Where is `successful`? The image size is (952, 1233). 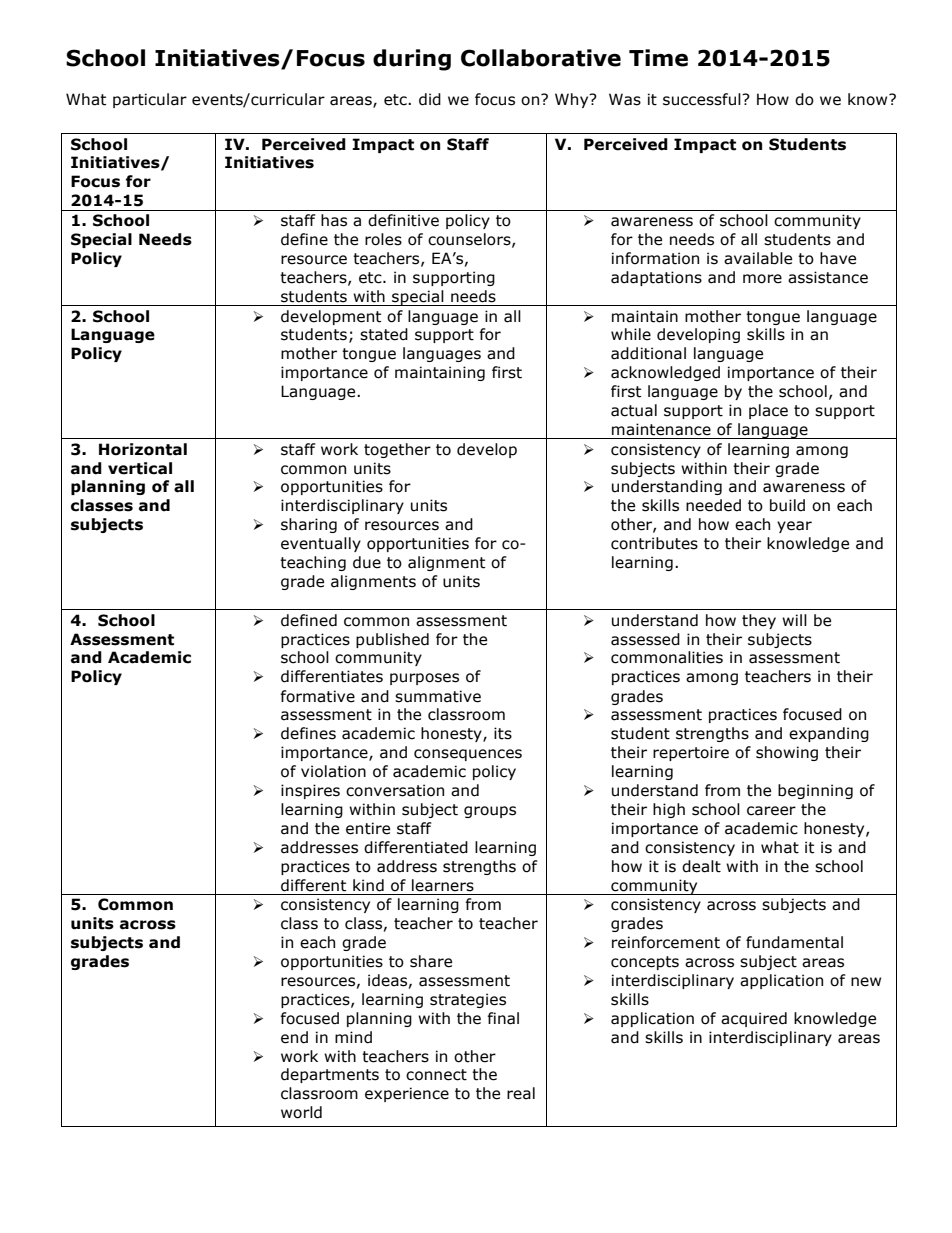 successful is located at coordinates (703, 99).
